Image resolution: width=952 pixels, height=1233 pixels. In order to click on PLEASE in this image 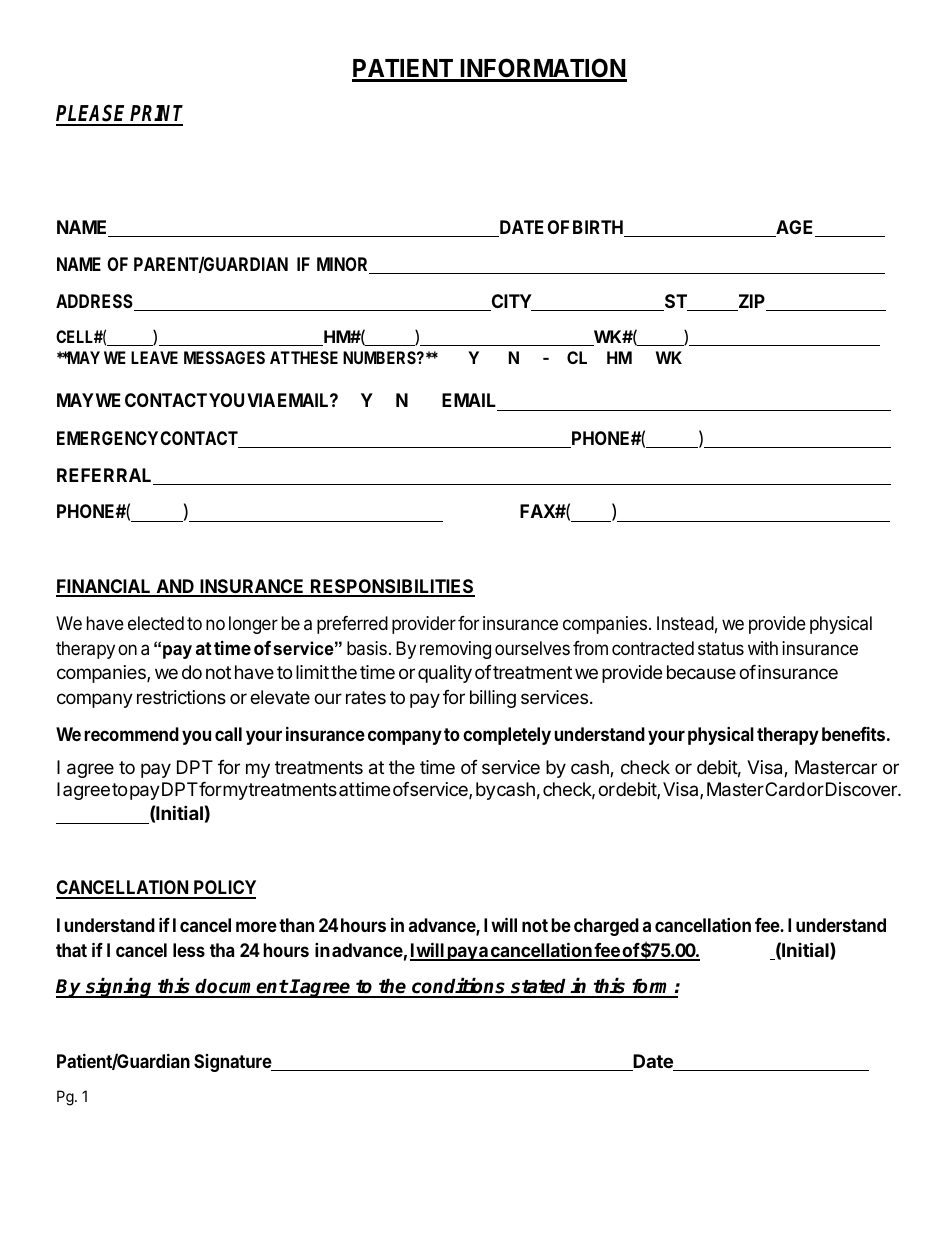, I will do `click(92, 115)`.
